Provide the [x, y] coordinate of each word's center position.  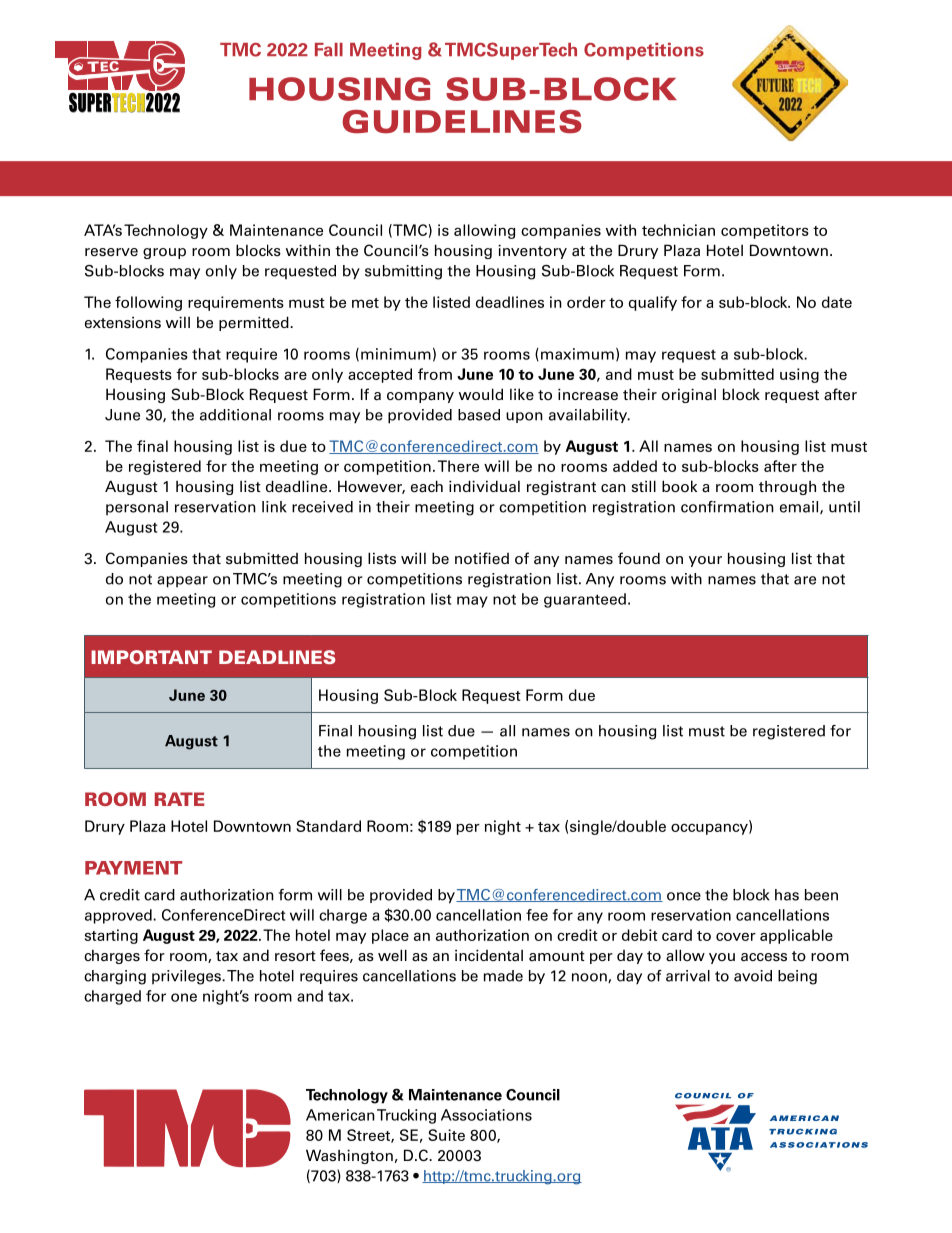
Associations [486, 1115]
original [689, 395]
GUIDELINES [462, 121]
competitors [765, 231]
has [787, 895]
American [340, 1115]
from [435, 374]
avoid [753, 976]
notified [482, 558]
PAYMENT [133, 868]
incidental [489, 955]
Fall [329, 50]
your [705, 561]
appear [182, 582]
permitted [255, 323]
